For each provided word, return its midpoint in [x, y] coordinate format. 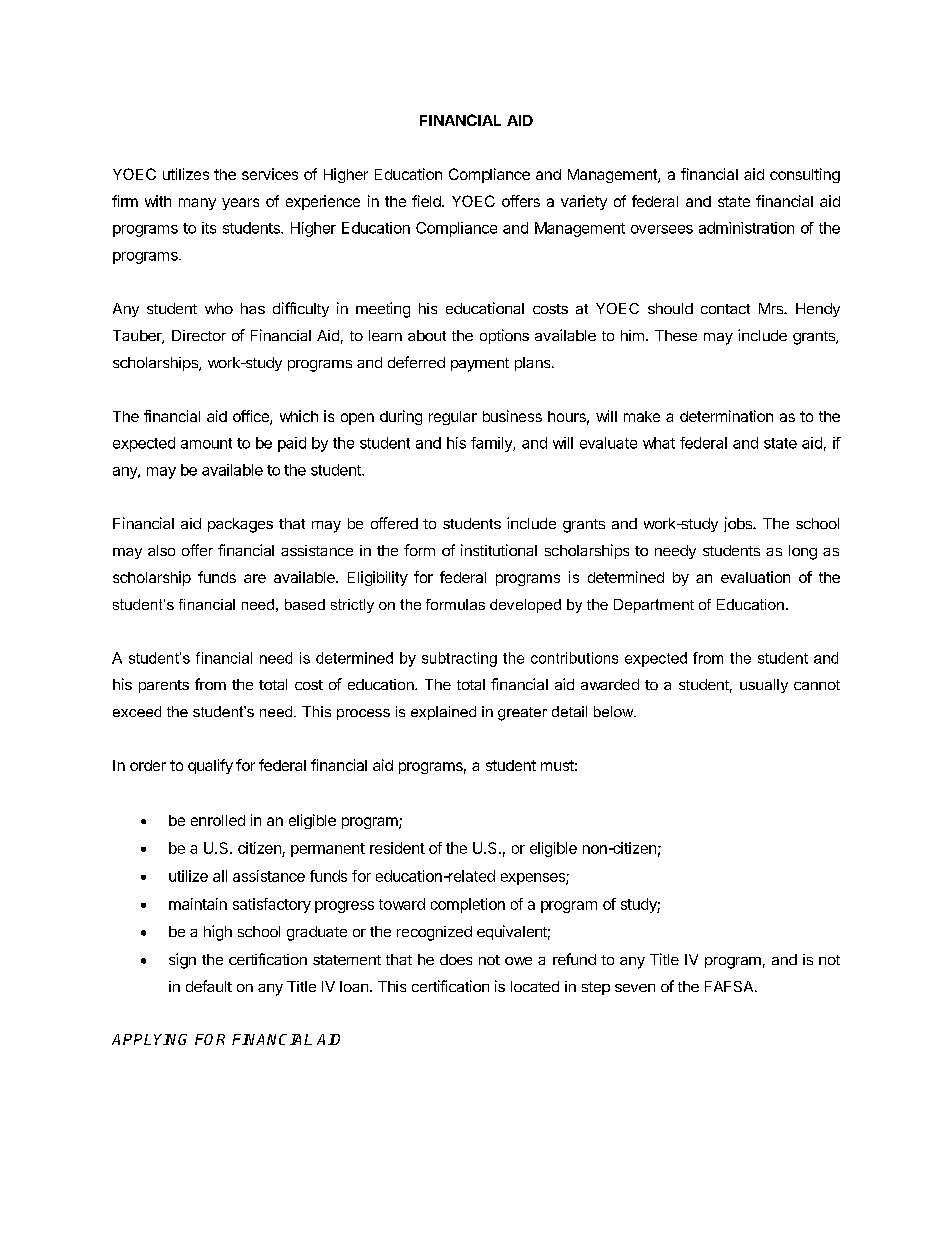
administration [746, 228]
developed [525, 606]
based [305, 604]
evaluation [755, 577]
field [427, 201]
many [197, 204]
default [209, 986]
